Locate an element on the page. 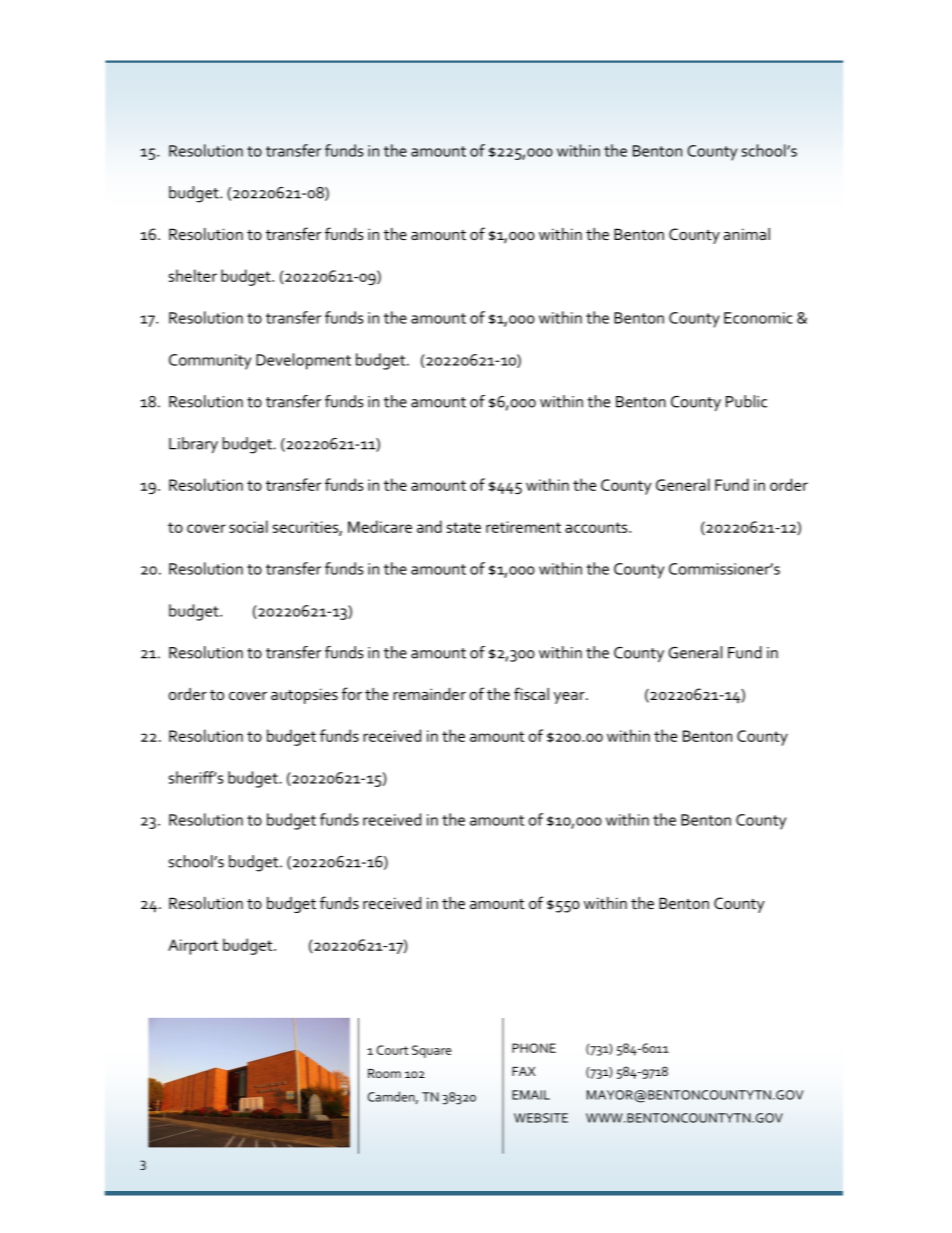 The height and width of the image is (1233, 952). remainder is located at coordinates (429, 694).
